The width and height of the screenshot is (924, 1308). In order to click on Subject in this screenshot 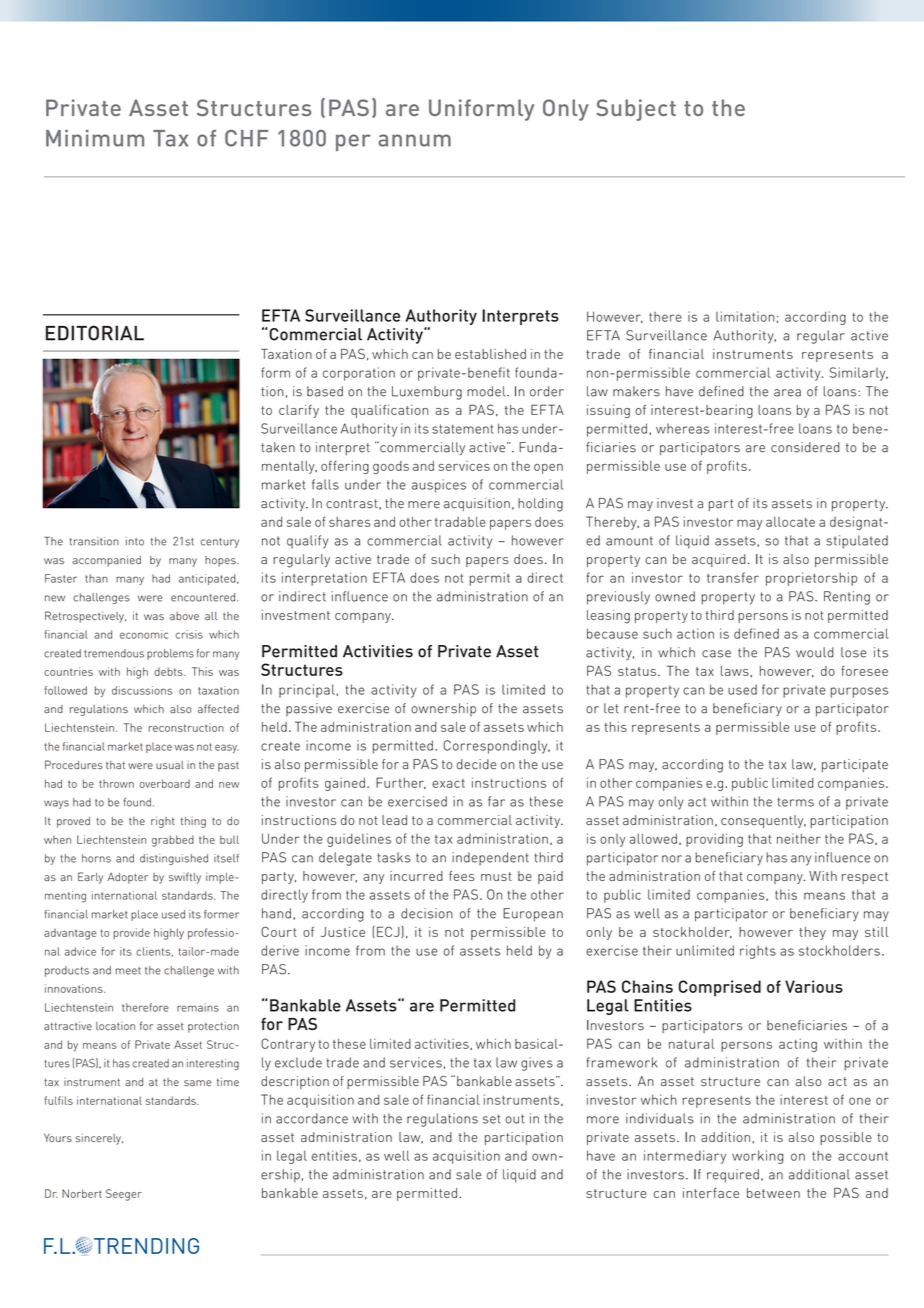, I will do `click(636, 110)`.
